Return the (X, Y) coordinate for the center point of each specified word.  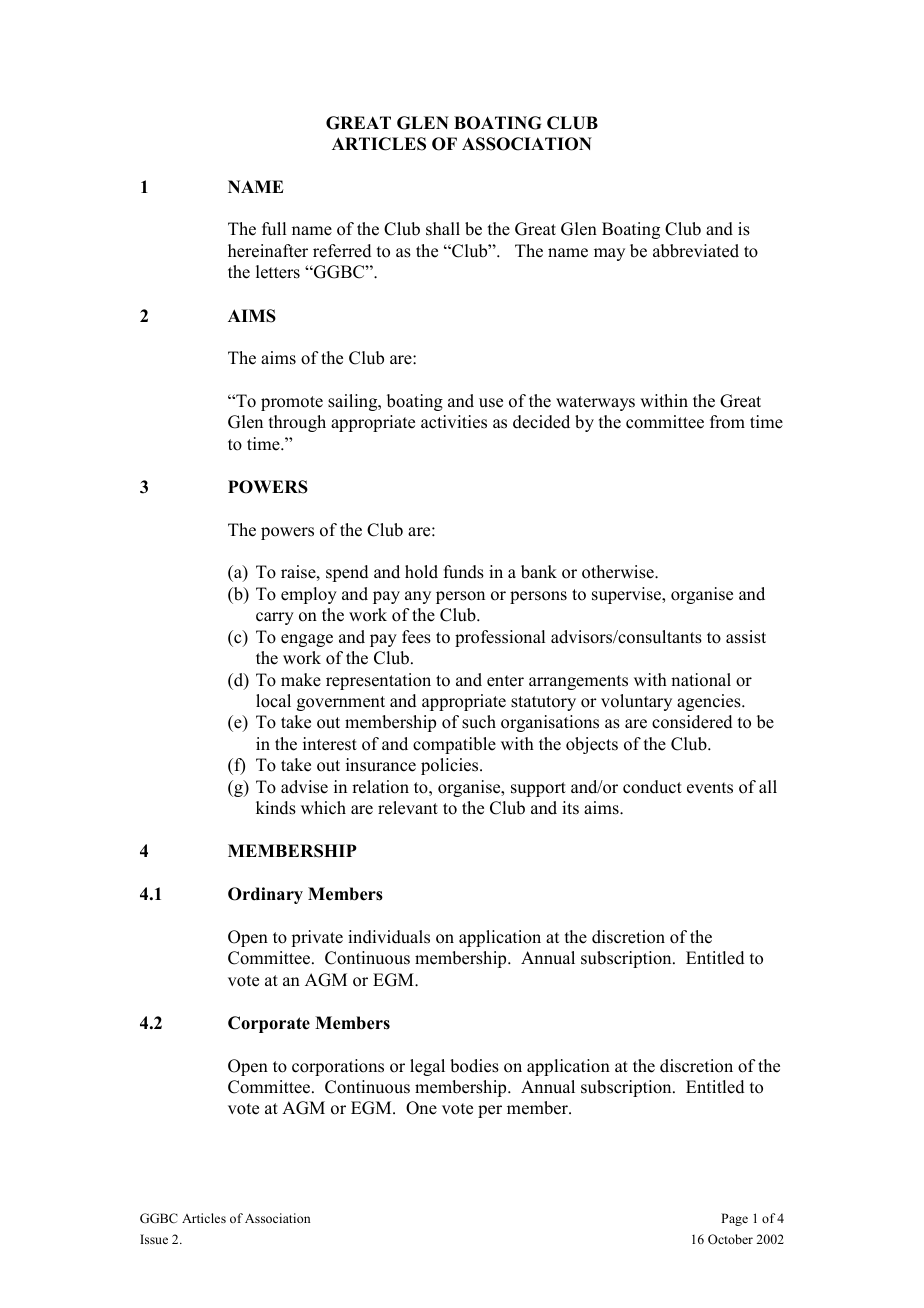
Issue (154, 1239)
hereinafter (268, 251)
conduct (652, 787)
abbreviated (696, 251)
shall (443, 229)
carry (275, 618)
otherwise (619, 572)
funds (464, 572)
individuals (389, 937)
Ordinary (265, 895)
